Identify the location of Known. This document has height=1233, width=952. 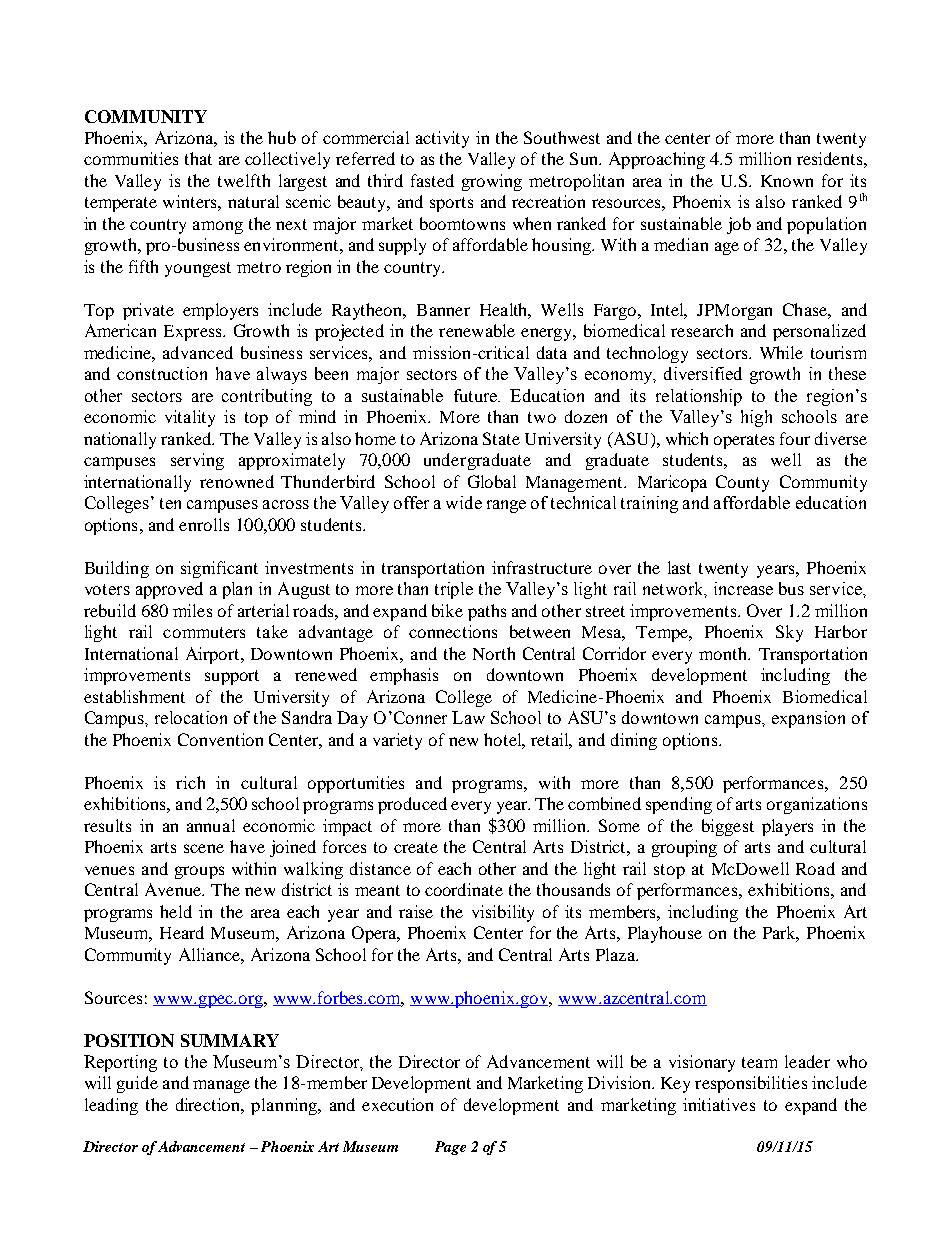
(787, 181).
